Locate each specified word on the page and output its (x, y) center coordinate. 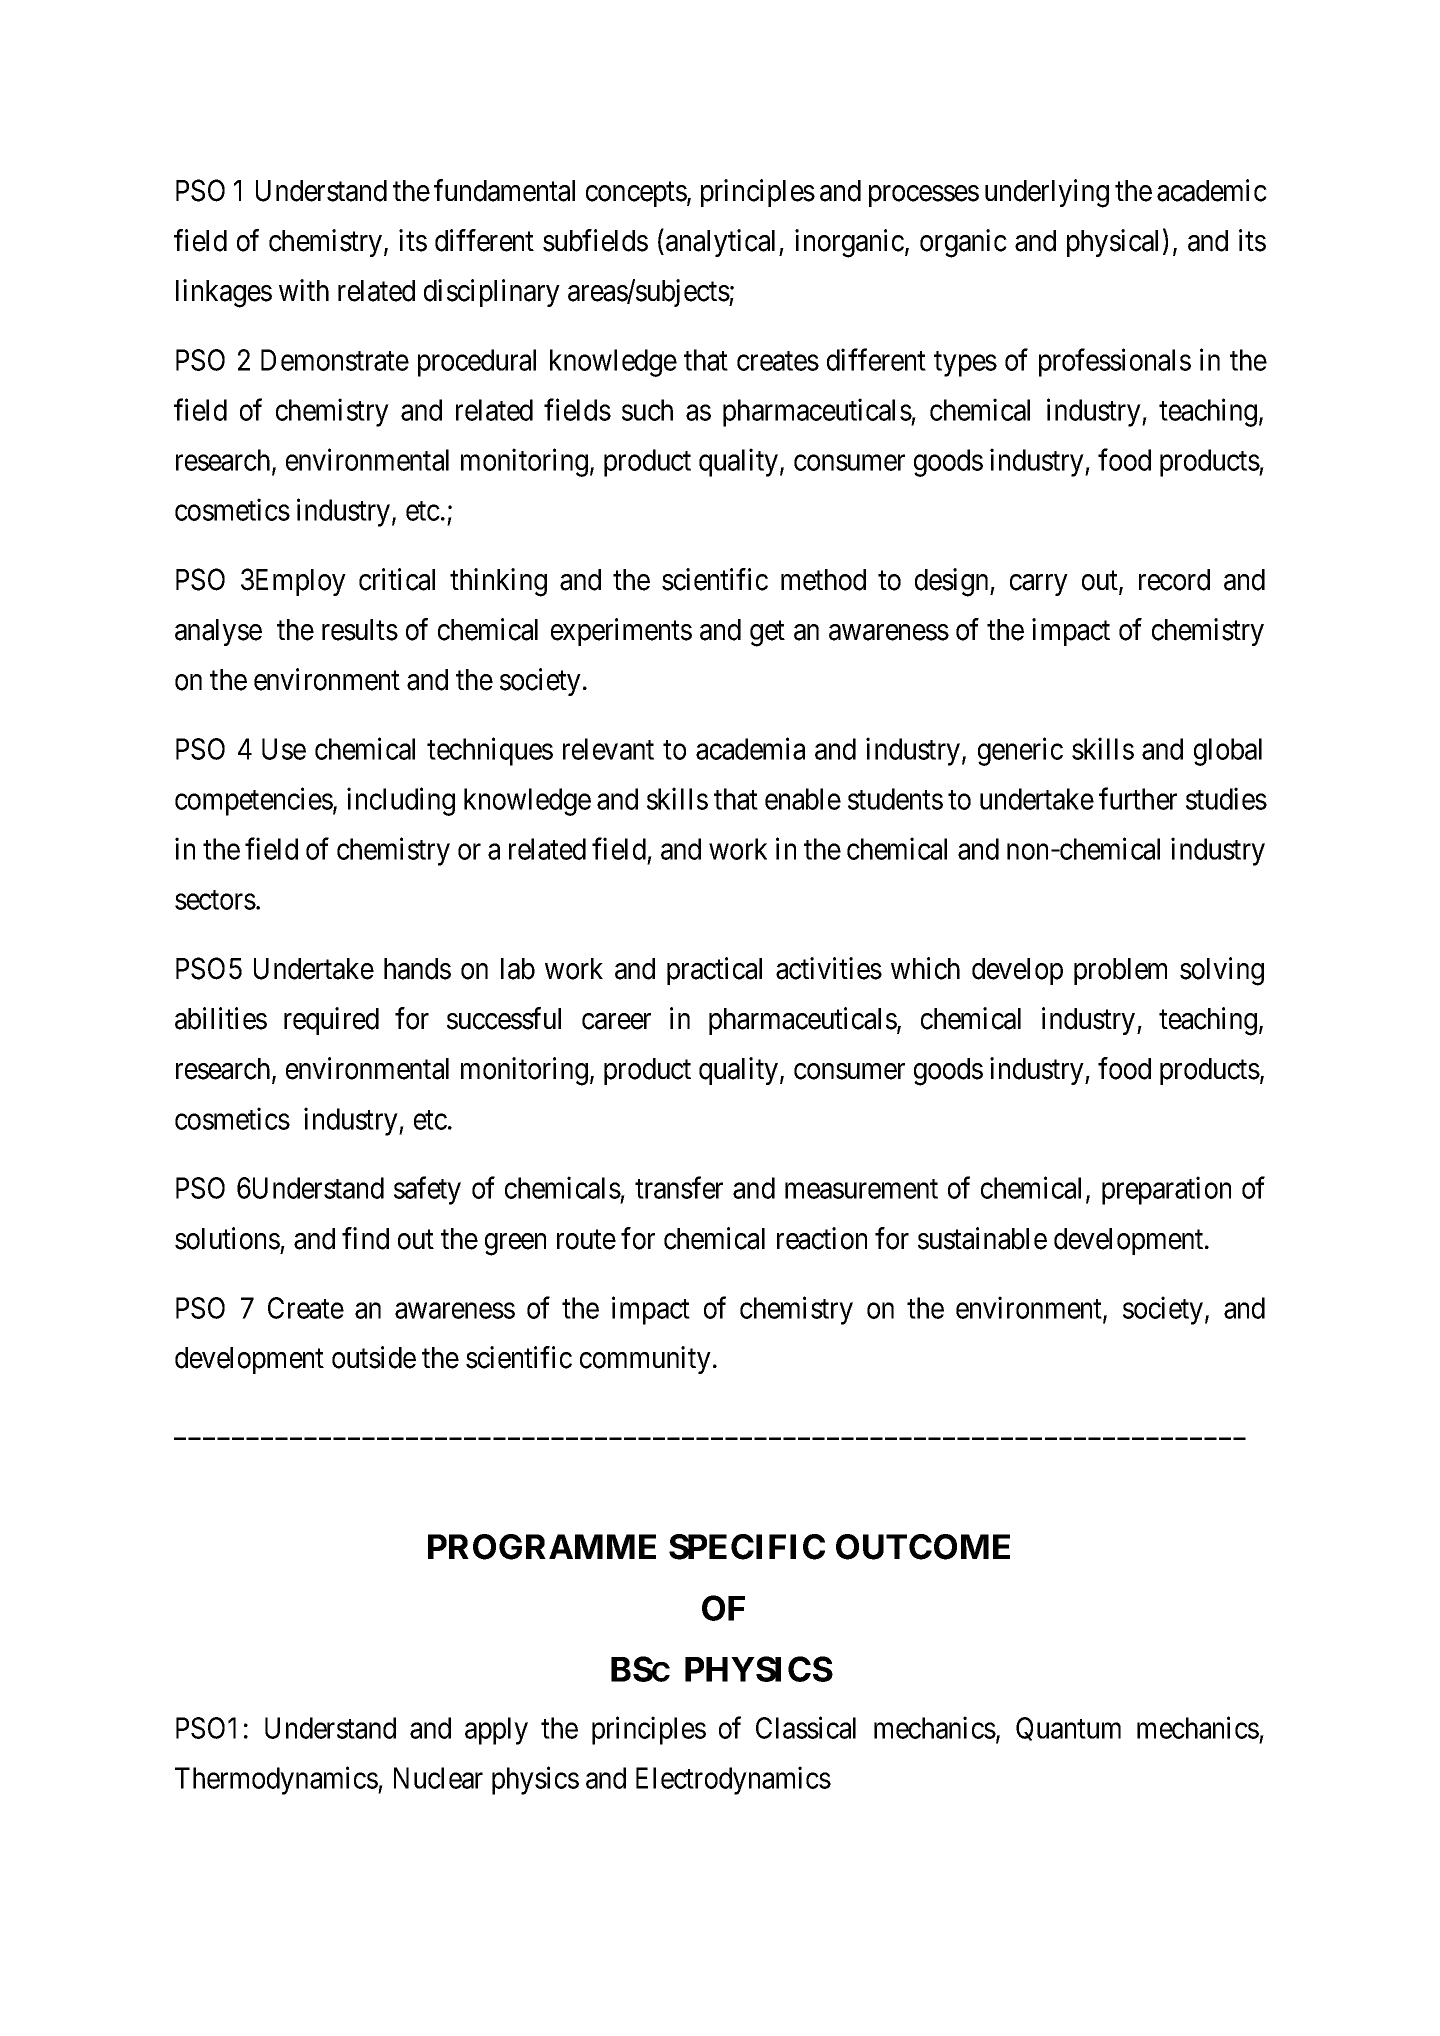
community (645, 1360)
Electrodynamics (733, 1780)
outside (374, 1357)
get (767, 634)
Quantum (1068, 1729)
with (304, 290)
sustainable (982, 1238)
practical (714, 971)
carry (1039, 585)
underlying (1047, 193)
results (360, 630)
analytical (723, 243)
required (331, 1021)
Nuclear (438, 1778)
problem (1120, 971)
